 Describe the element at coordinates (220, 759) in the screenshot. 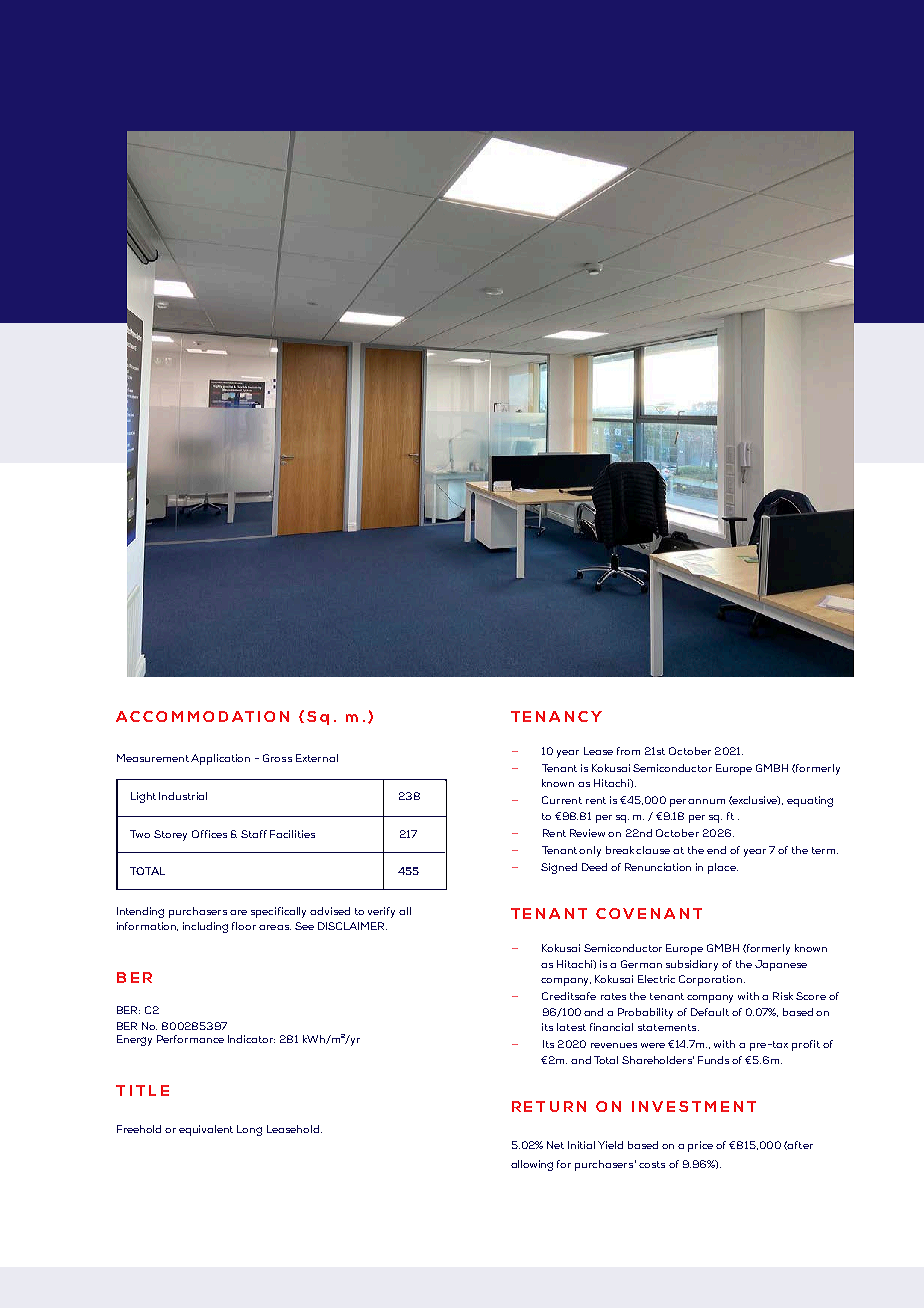

I see `Application` at that location.
